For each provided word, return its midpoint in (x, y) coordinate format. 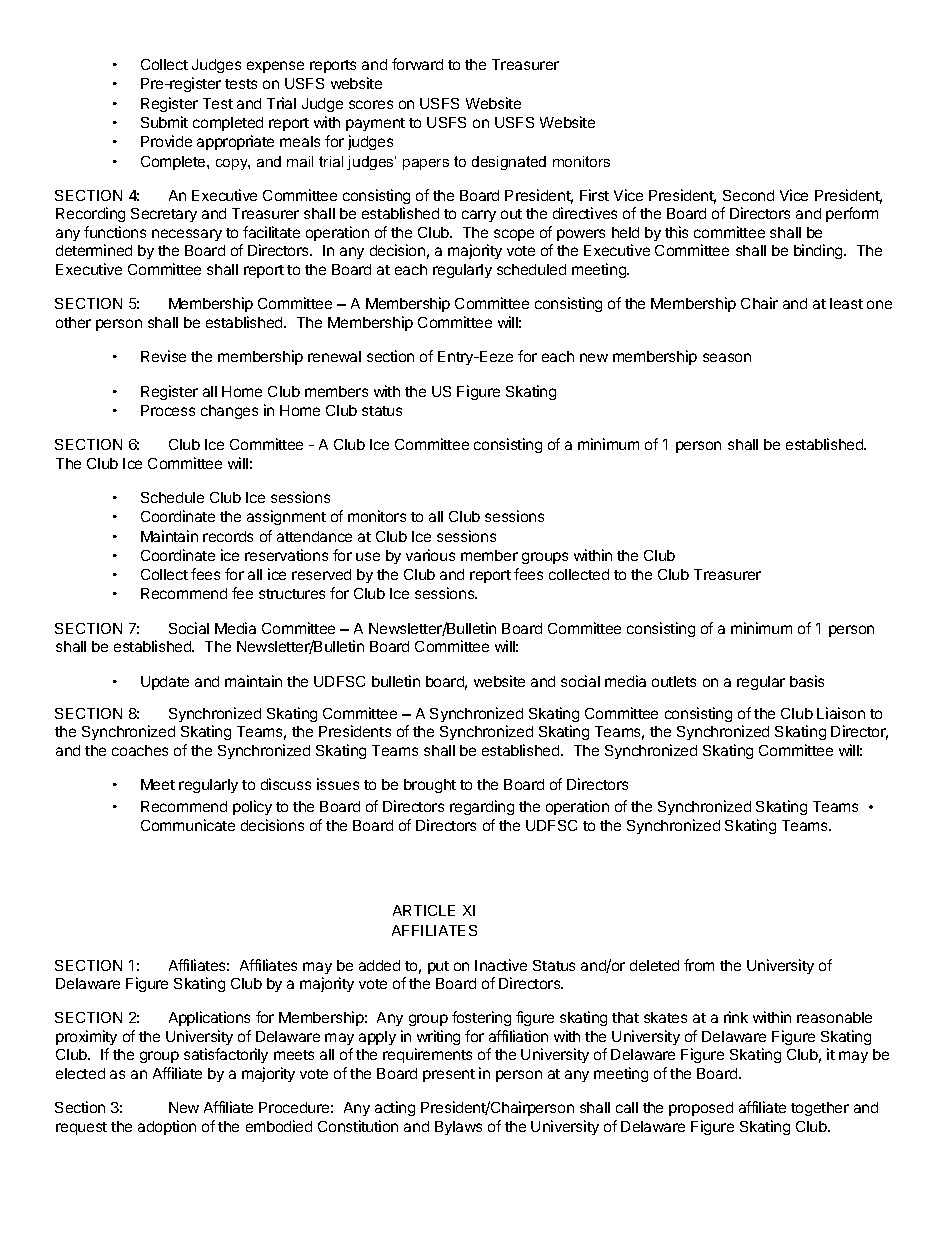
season (727, 357)
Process (168, 410)
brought (430, 786)
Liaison (841, 713)
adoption (167, 1127)
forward (417, 64)
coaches (140, 750)
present (449, 1075)
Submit (164, 122)
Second (748, 195)
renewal (334, 356)
